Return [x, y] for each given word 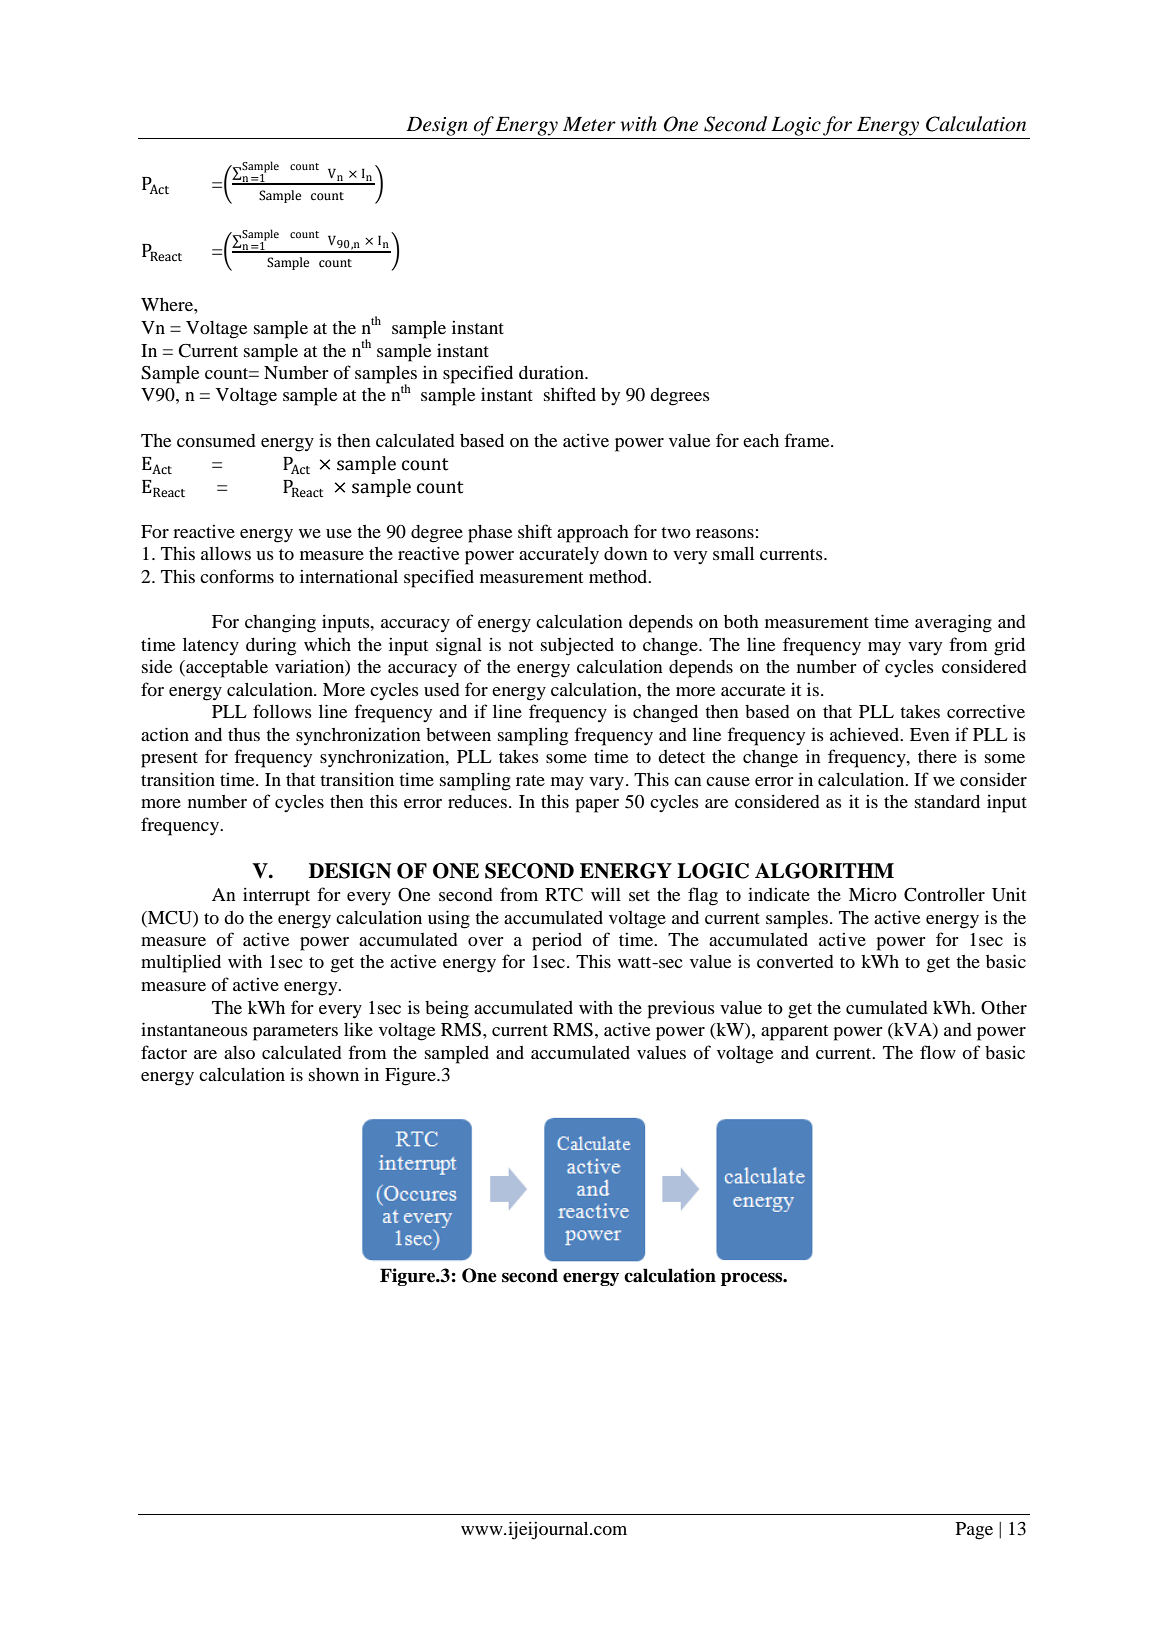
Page [974, 1531]
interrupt [276, 896]
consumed [216, 440]
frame [808, 440]
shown [334, 1074]
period [557, 942]
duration [552, 372]
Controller [944, 895]
